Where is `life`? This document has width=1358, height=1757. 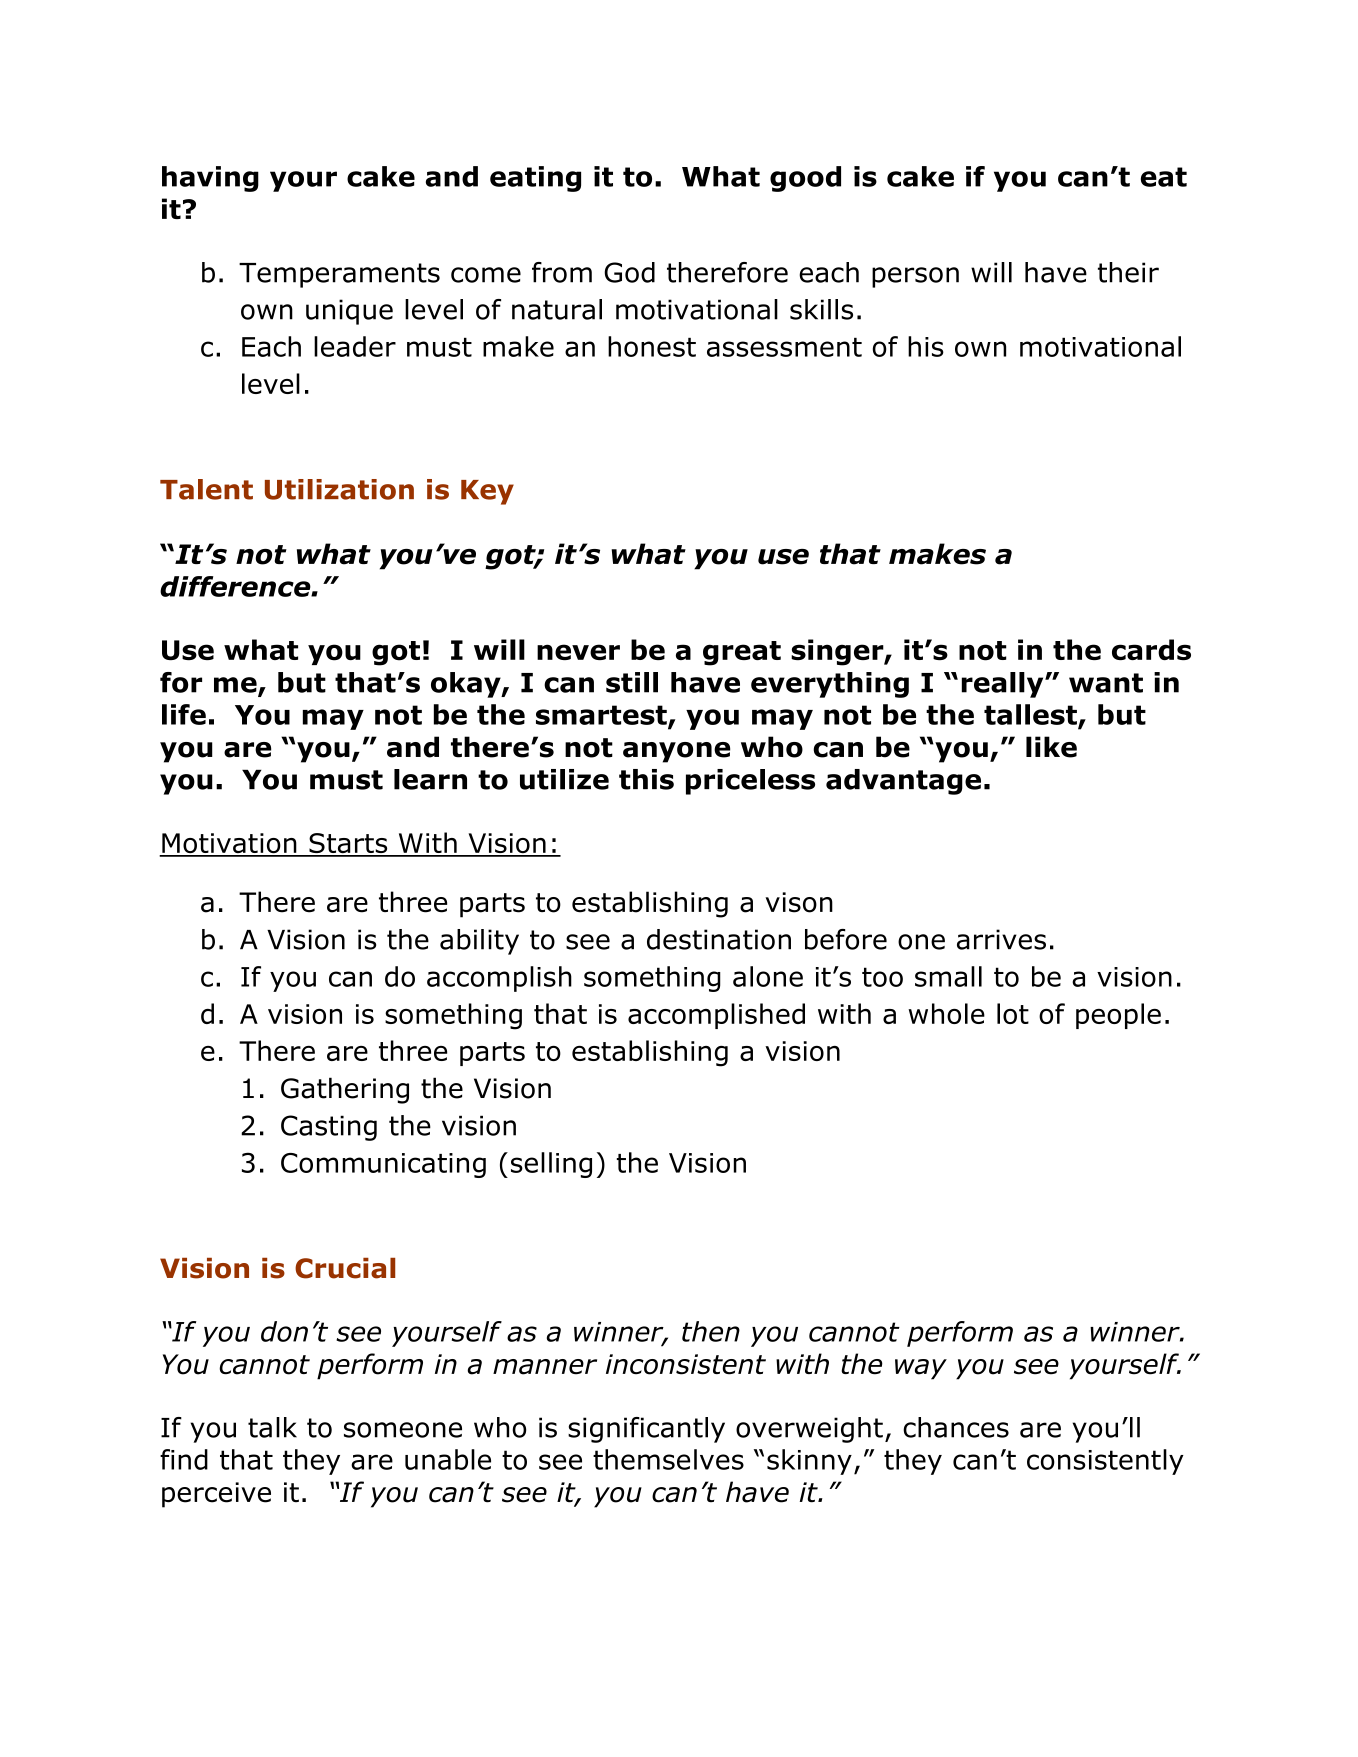
life is located at coordinates (184, 714).
